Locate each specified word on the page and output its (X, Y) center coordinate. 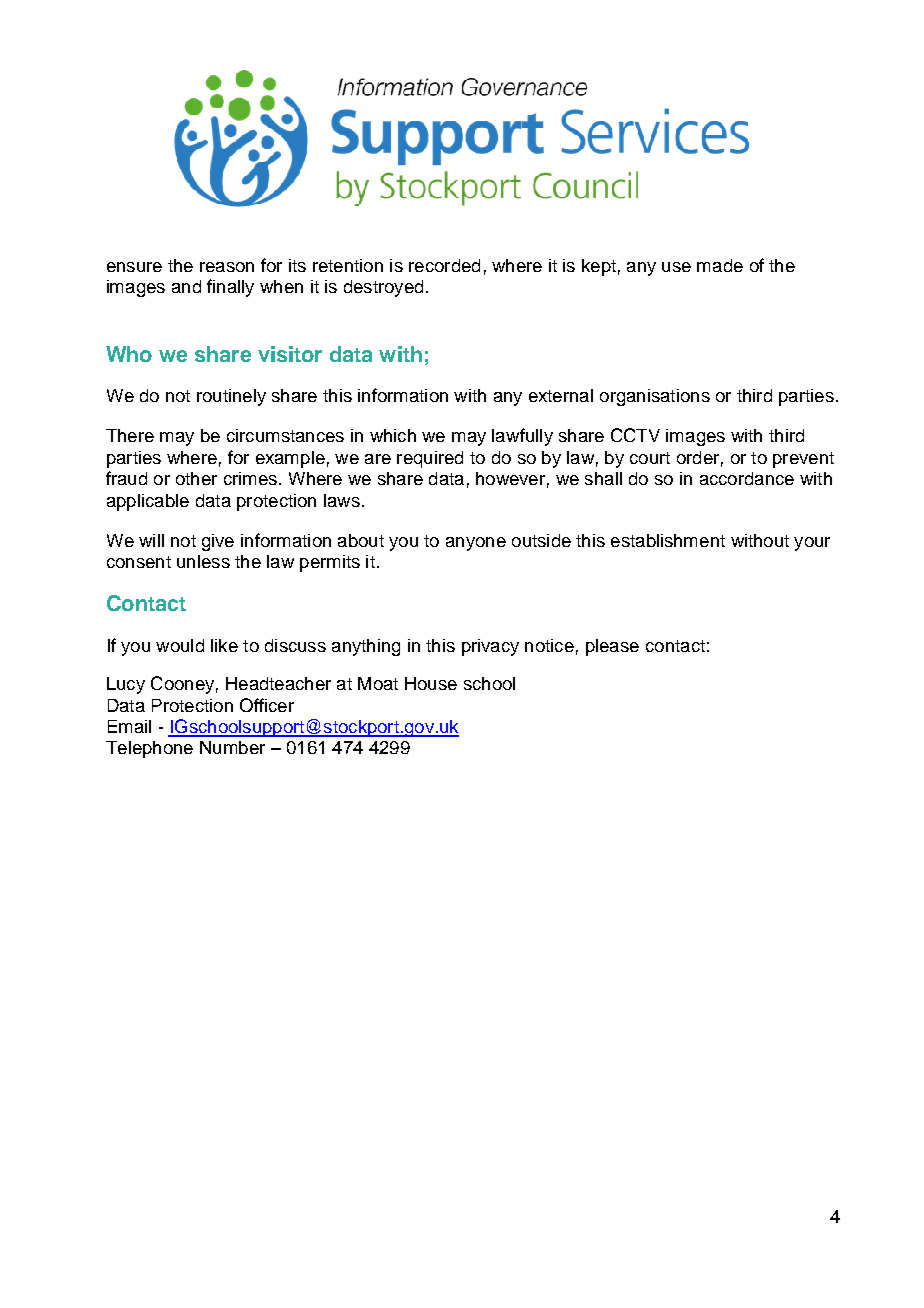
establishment (668, 540)
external (561, 395)
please (612, 647)
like (224, 645)
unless (203, 561)
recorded (444, 265)
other (196, 478)
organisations (655, 397)
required (430, 459)
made (720, 265)
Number (232, 747)
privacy (490, 647)
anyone (476, 544)
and (186, 286)
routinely (231, 397)
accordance (747, 478)
